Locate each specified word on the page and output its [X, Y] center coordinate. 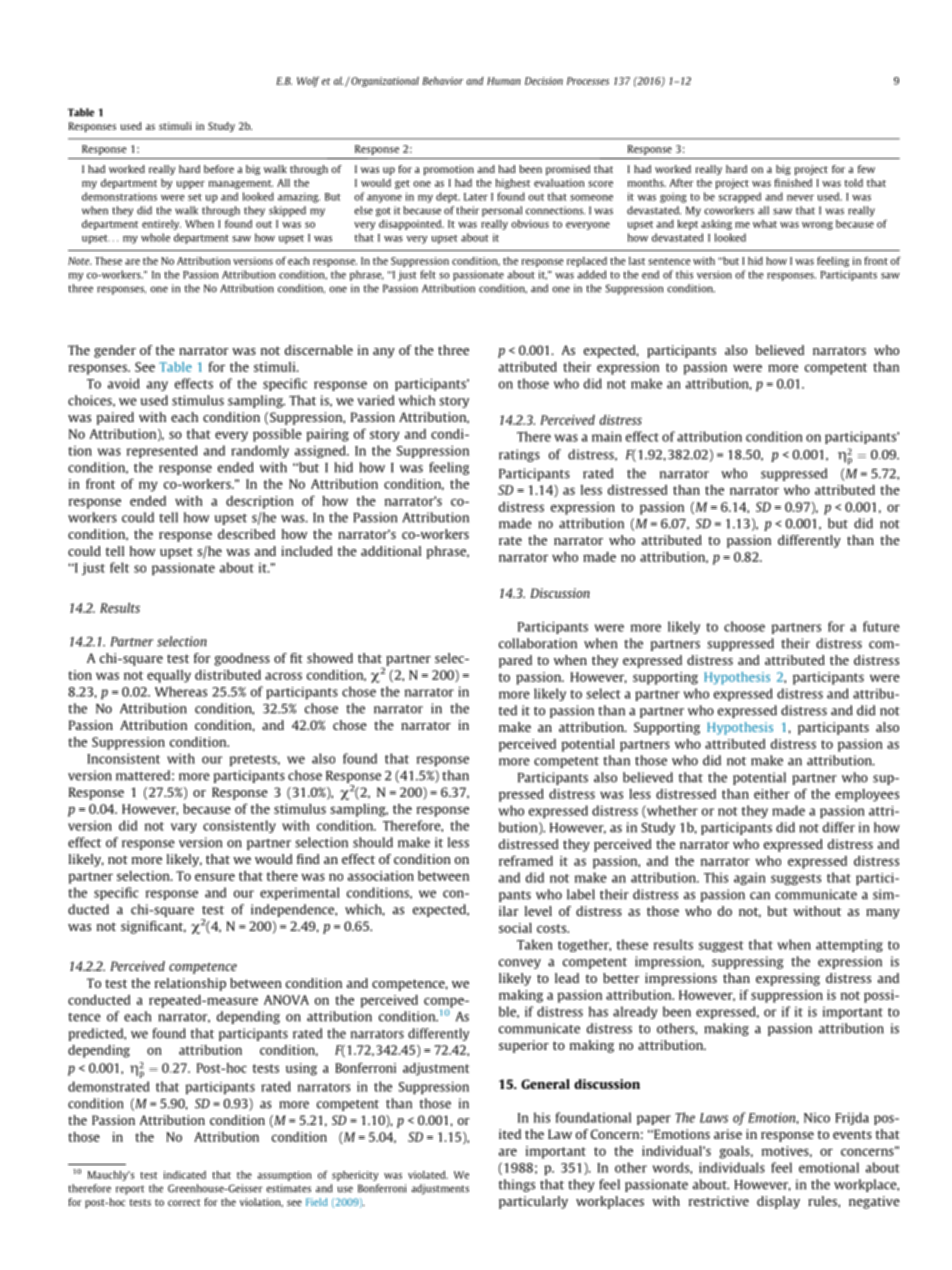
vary [184, 828]
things [517, 1185]
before [219, 169]
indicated [184, 1175]
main [607, 436]
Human [504, 81]
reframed [526, 860]
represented [162, 451]
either [772, 794]
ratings [519, 455]
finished [793, 182]
